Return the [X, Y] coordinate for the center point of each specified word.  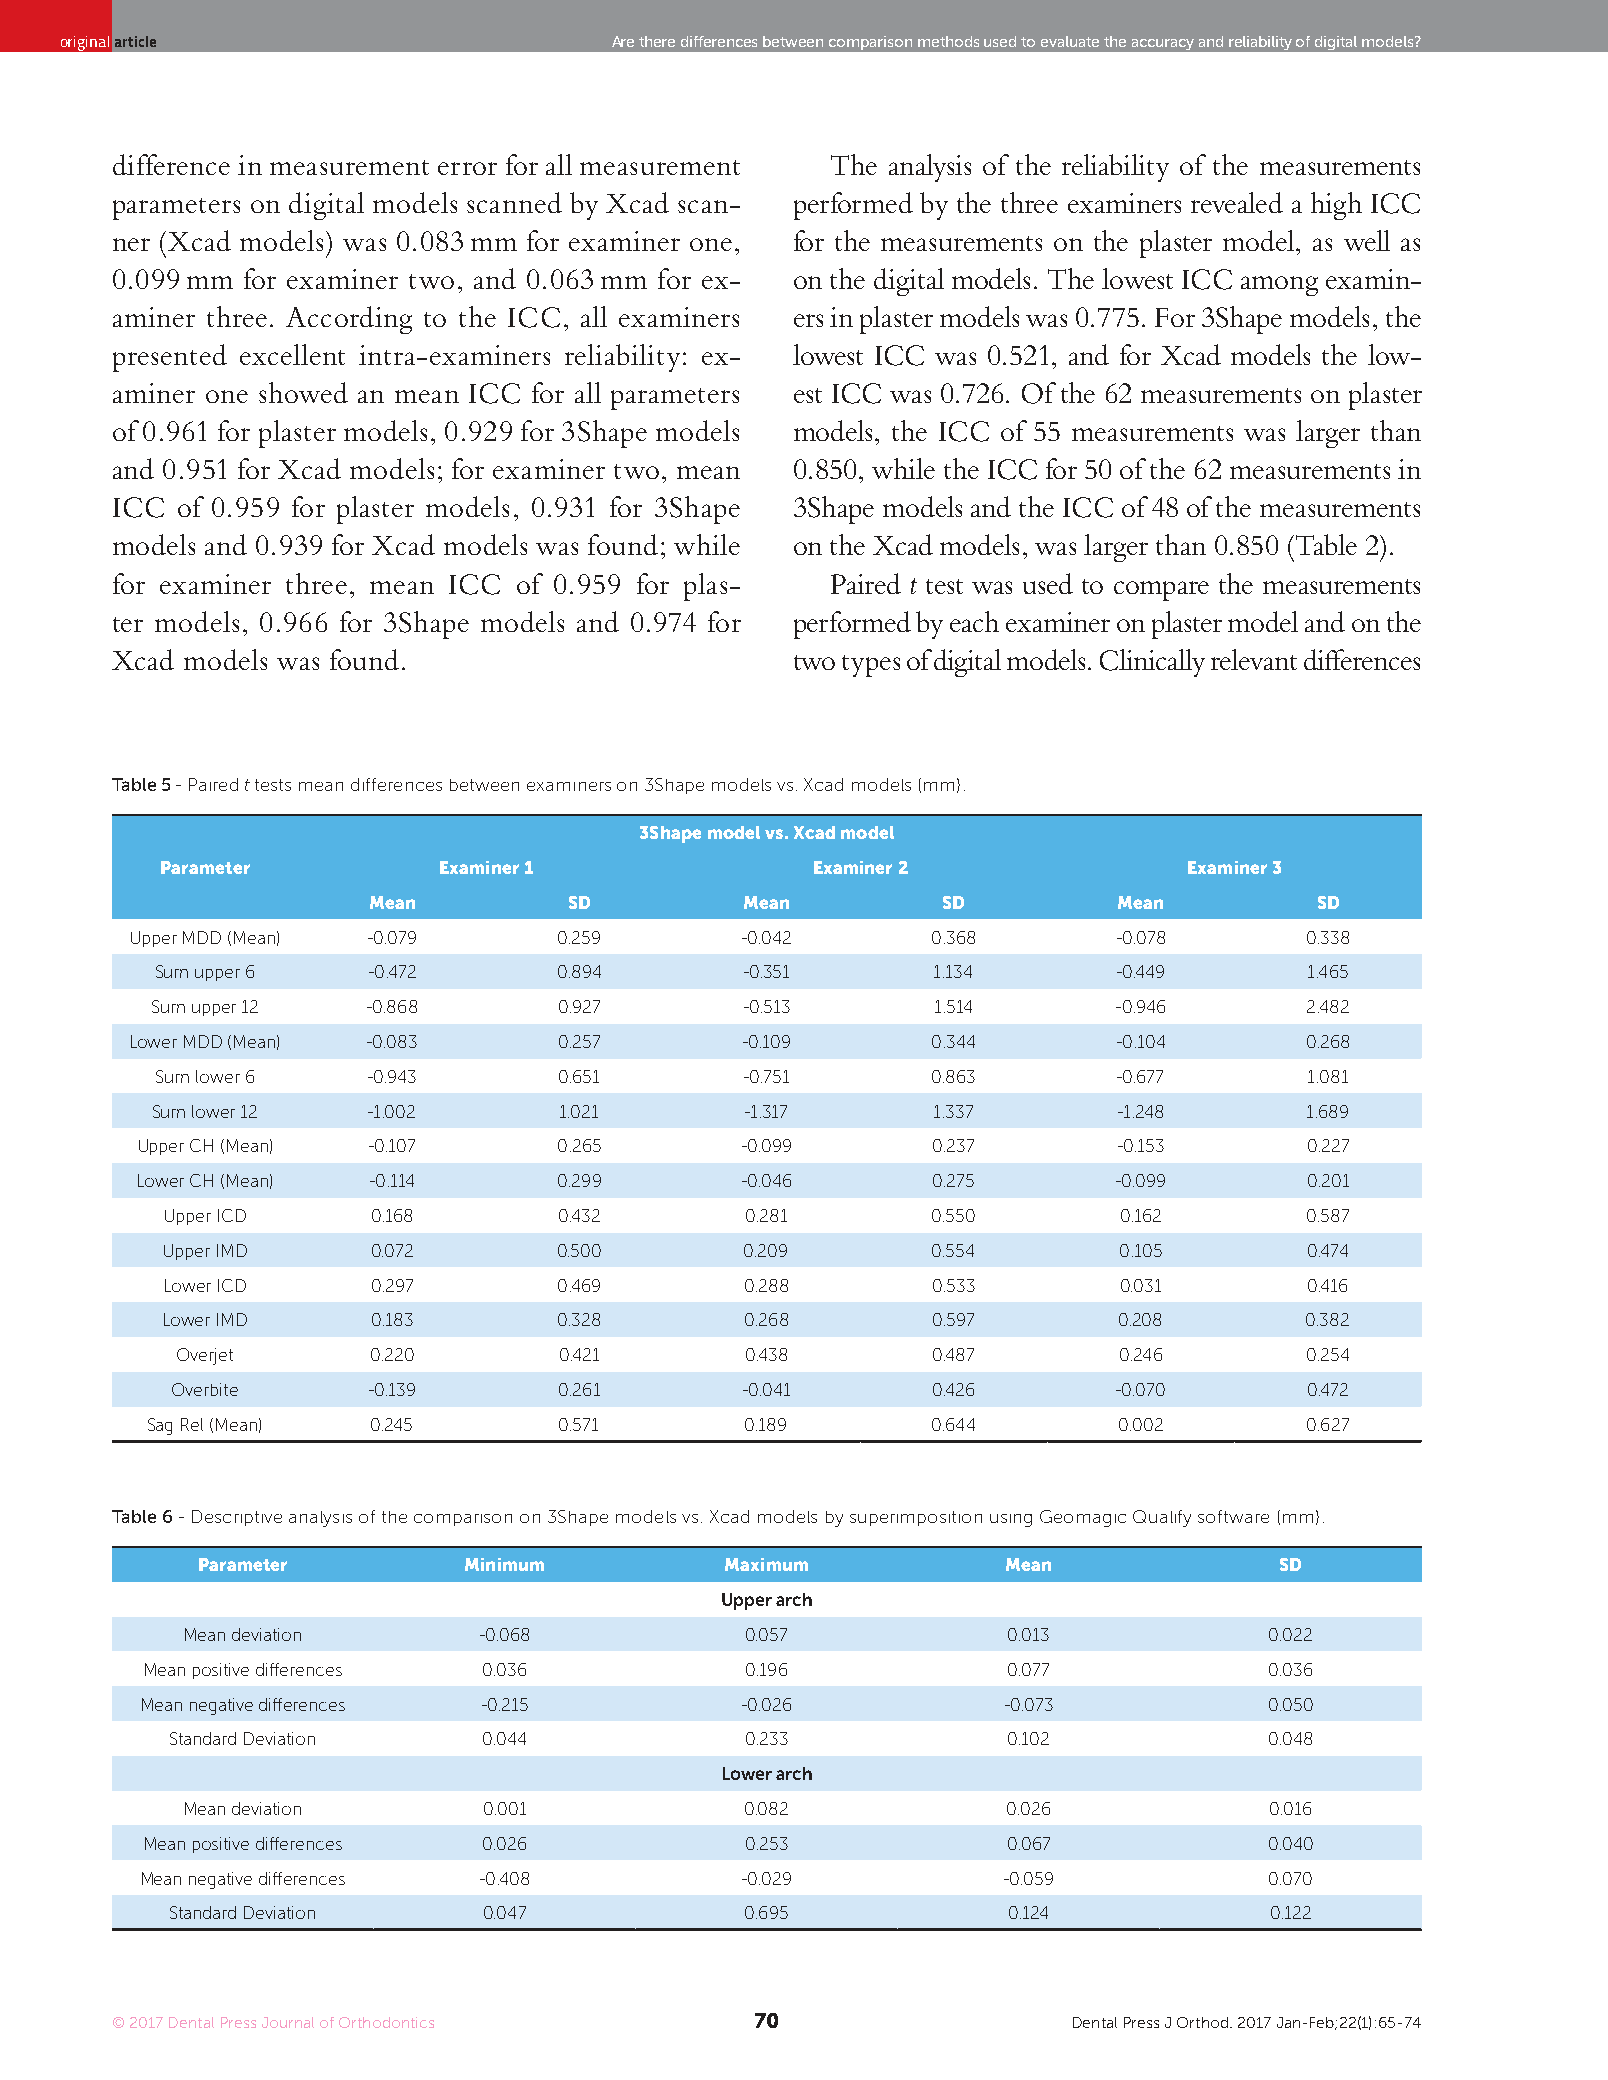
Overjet [205, 1356]
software [1233, 1516]
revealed [1237, 202]
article [135, 41]
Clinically [1152, 663]
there [657, 41]
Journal [288, 2022]
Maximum [766, 1564]
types [871, 666]
